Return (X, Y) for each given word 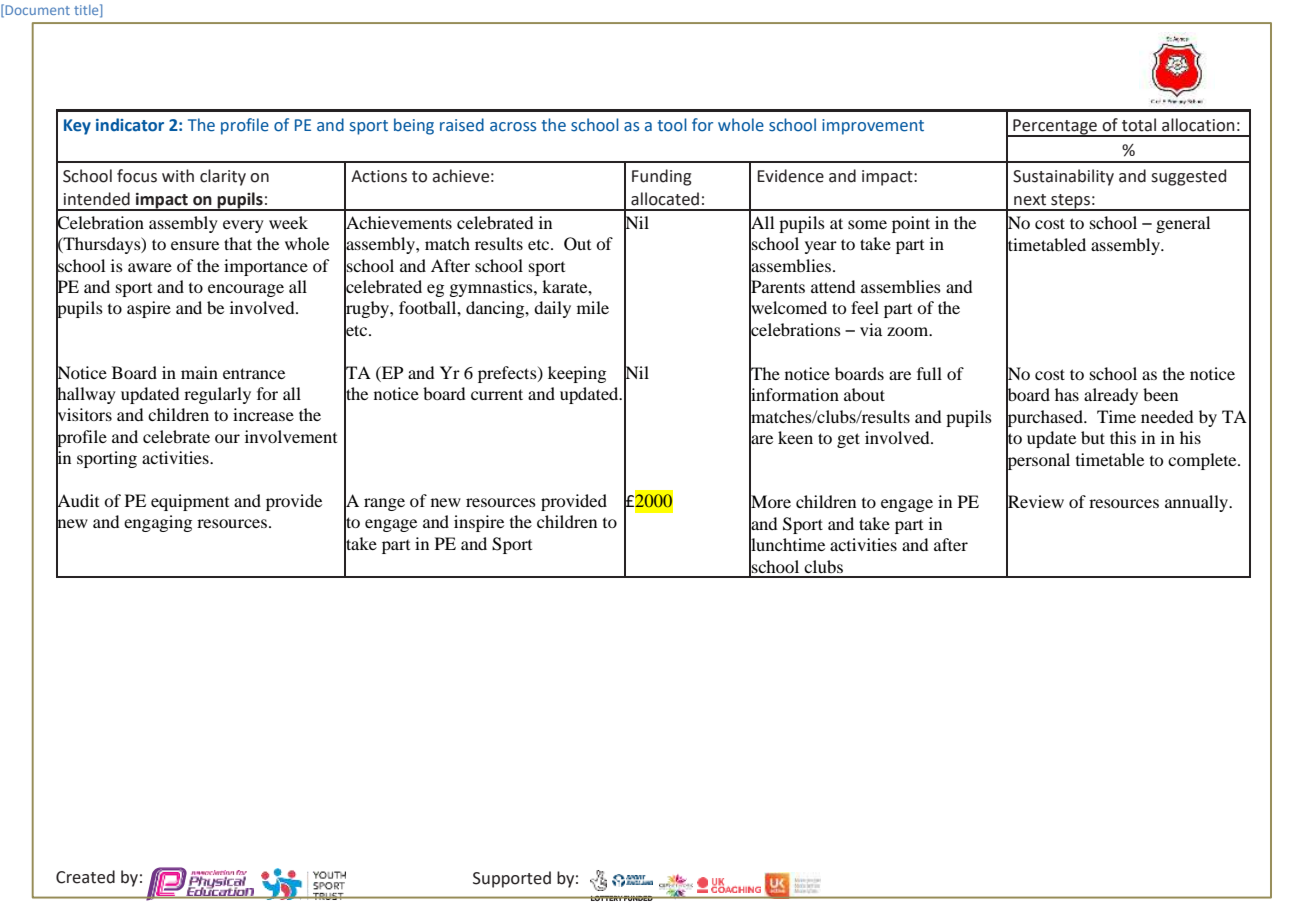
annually (1198, 503)
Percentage (1055, 127)
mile (593, 307)
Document (36, 10)
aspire (149, 309)
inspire (479, 523)
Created (85, 877)
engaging (158, 523)
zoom (909, 331)
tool (672, 125)
